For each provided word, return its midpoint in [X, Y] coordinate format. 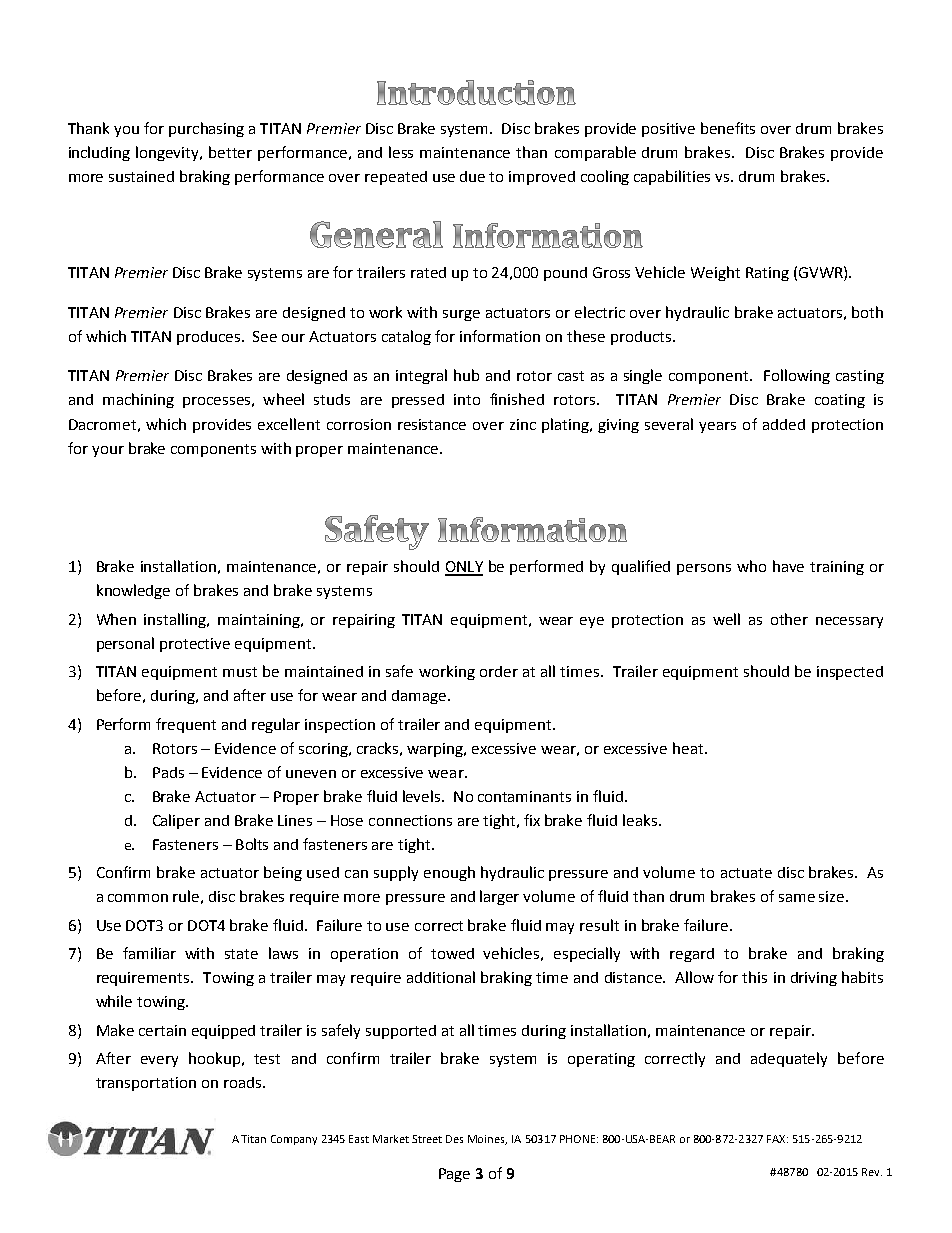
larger [499, 897]
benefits [728, 128]
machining [138, 400]
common [138, 898]
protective [195, 645]
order [499, 671]
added [784, 424]
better [230, 152]
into [467, 399]
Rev [872, 1172]
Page [454, 1175]
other [789, 619]
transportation [146, 1084]
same [797, 898]
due [472, 176]
